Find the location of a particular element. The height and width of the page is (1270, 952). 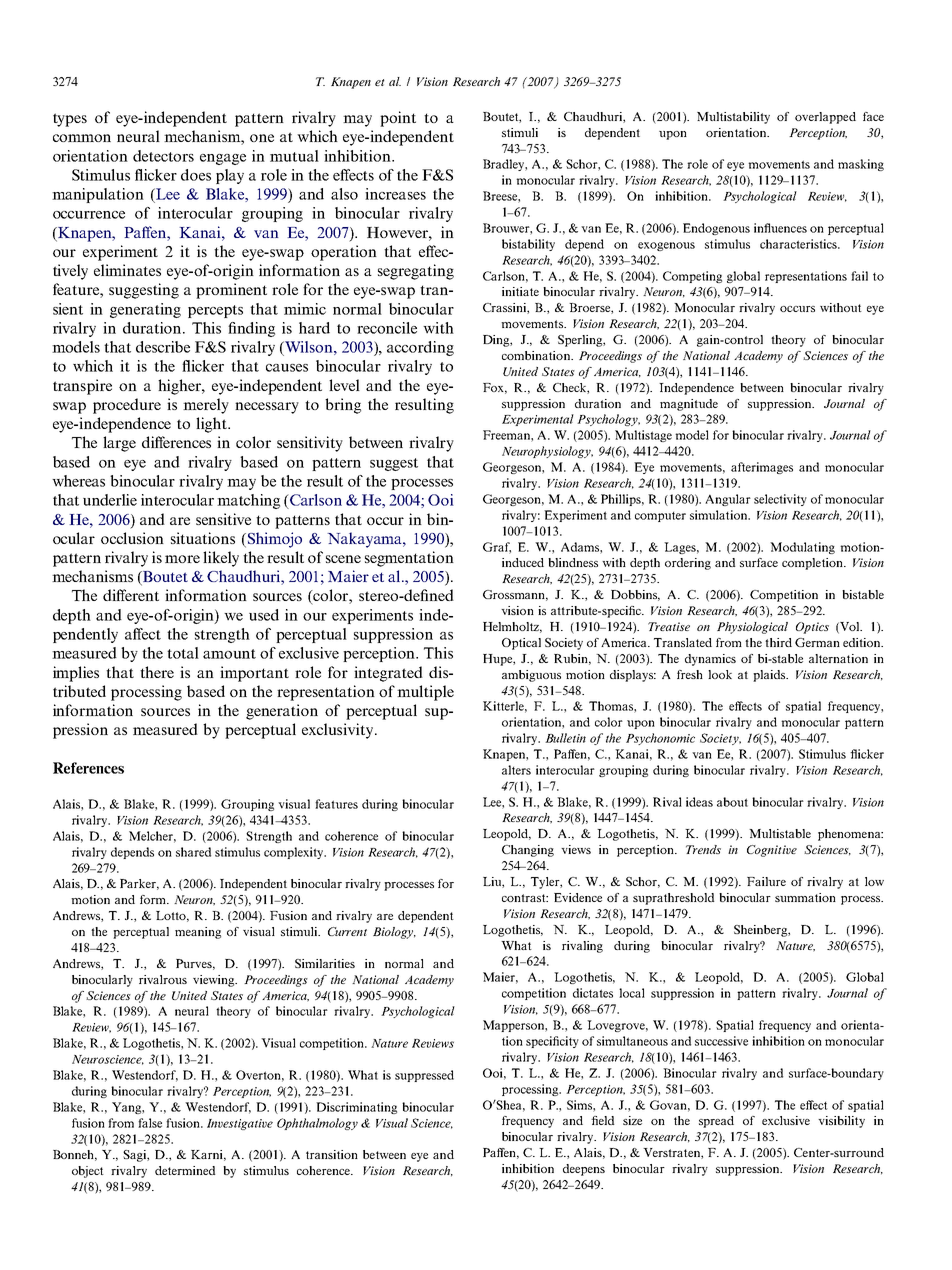

overlapped is located at coordinates (825, 118).
